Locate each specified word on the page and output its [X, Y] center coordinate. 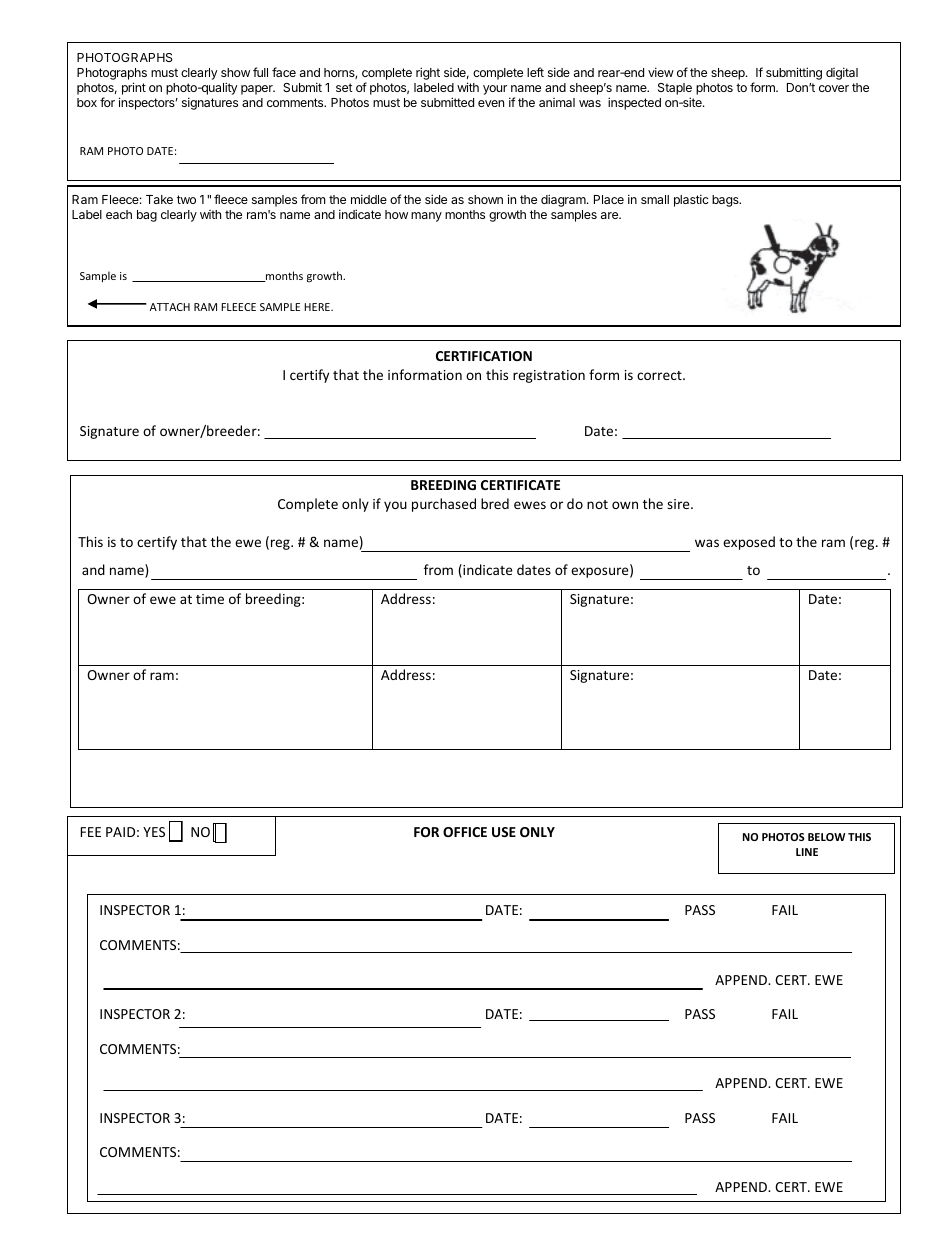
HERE [318, 307]
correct [660, 375]
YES [154, 832]
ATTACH [170, 307]
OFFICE [465, 832]
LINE [807, 852]
